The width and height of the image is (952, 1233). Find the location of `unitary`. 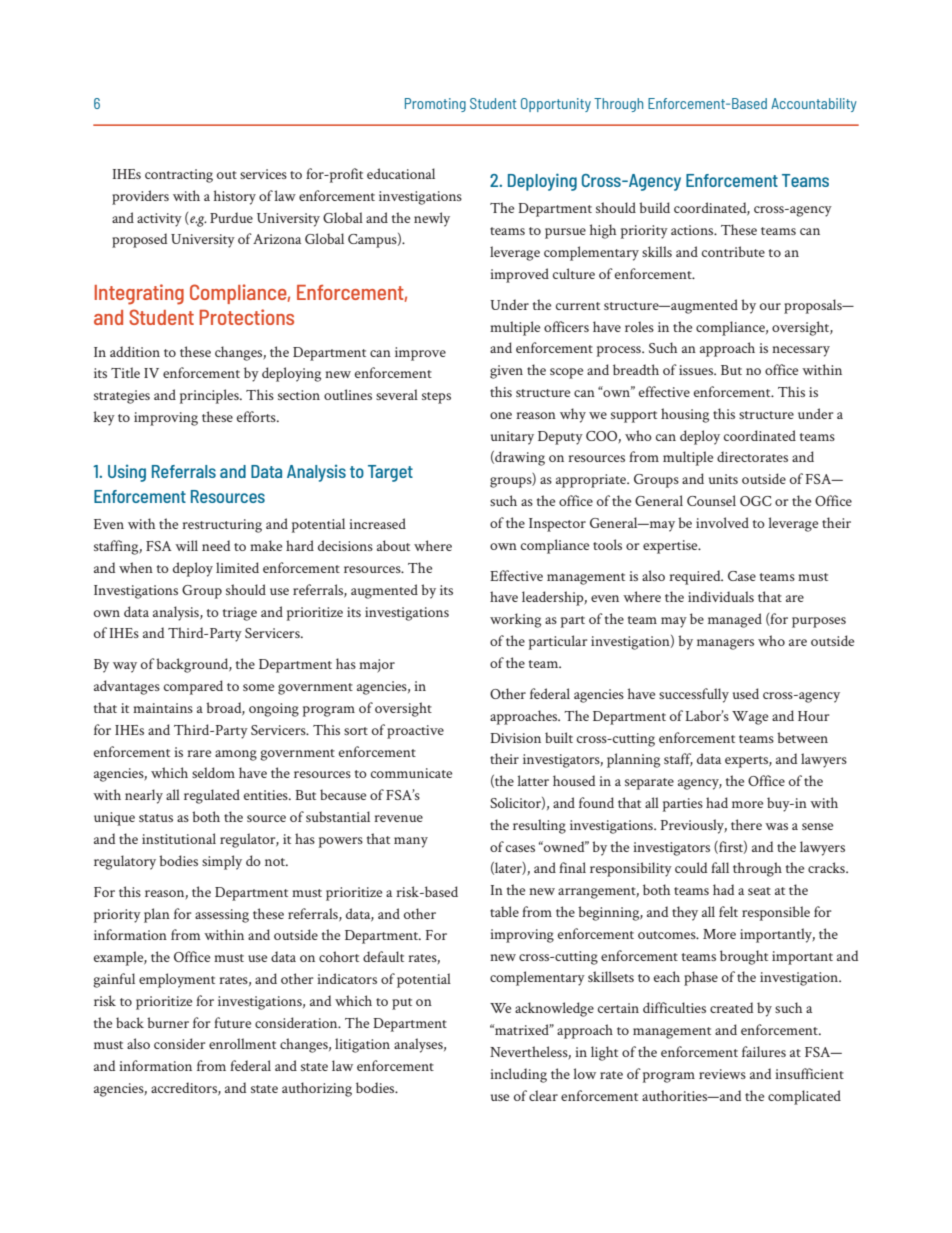

unitary is located at coordinates (512, 438).
